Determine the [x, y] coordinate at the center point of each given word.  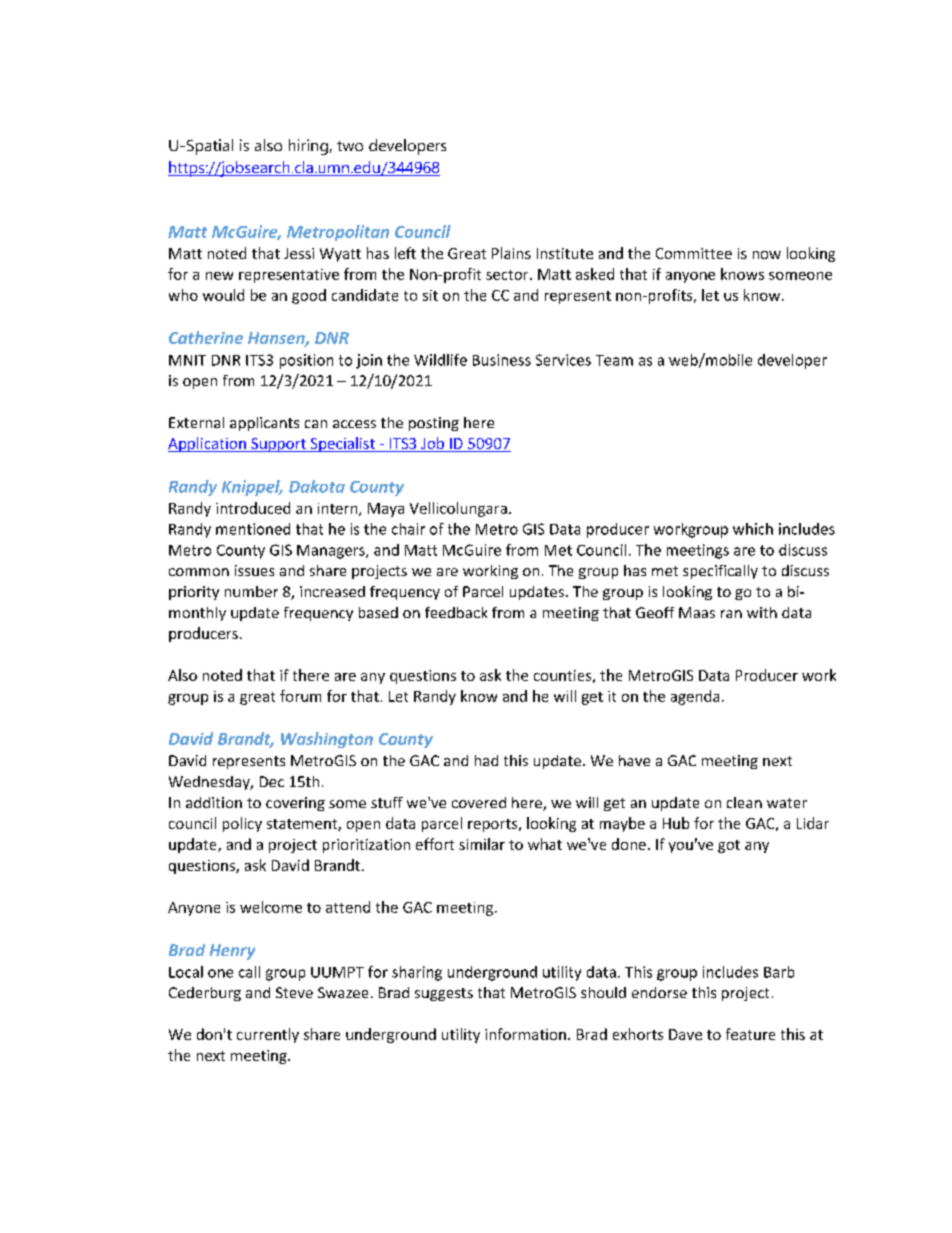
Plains [511, 253]
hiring [308, 147]
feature [750, 1034]
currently [268, 1035]
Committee [694, 253]
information [525, 1034]
